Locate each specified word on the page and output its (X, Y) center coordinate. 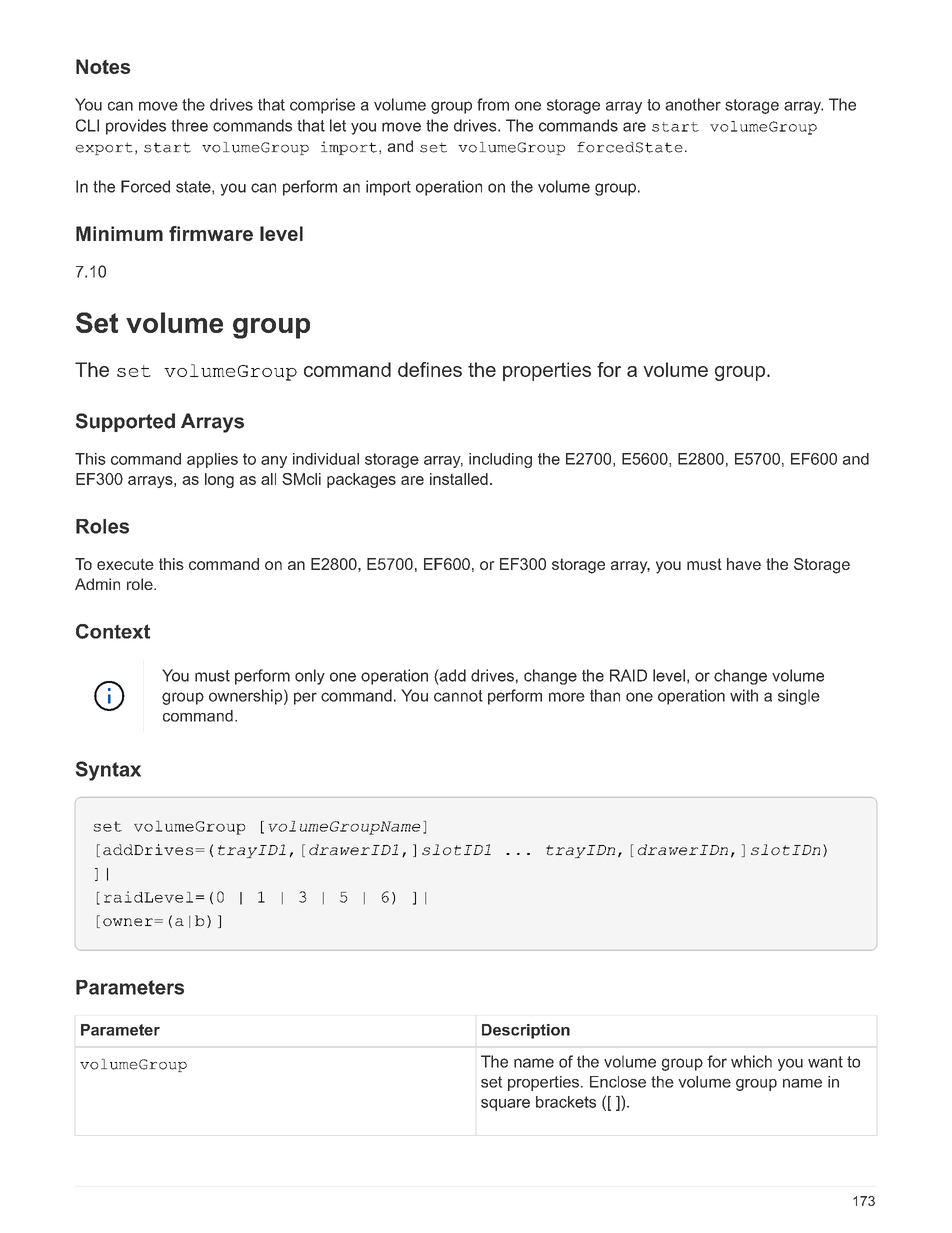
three (189, 125)
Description (526, 1031)
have (744, 564)
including (500, 460)
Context (113, 631)
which (751, 1061)
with (744, 695)
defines (430, 369)
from (493, 104)
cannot (458, 696)
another (693, 104)
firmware (211, 233)
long (219, 480)
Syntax (108, 771)
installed (459, 479)
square (505, 1105)
